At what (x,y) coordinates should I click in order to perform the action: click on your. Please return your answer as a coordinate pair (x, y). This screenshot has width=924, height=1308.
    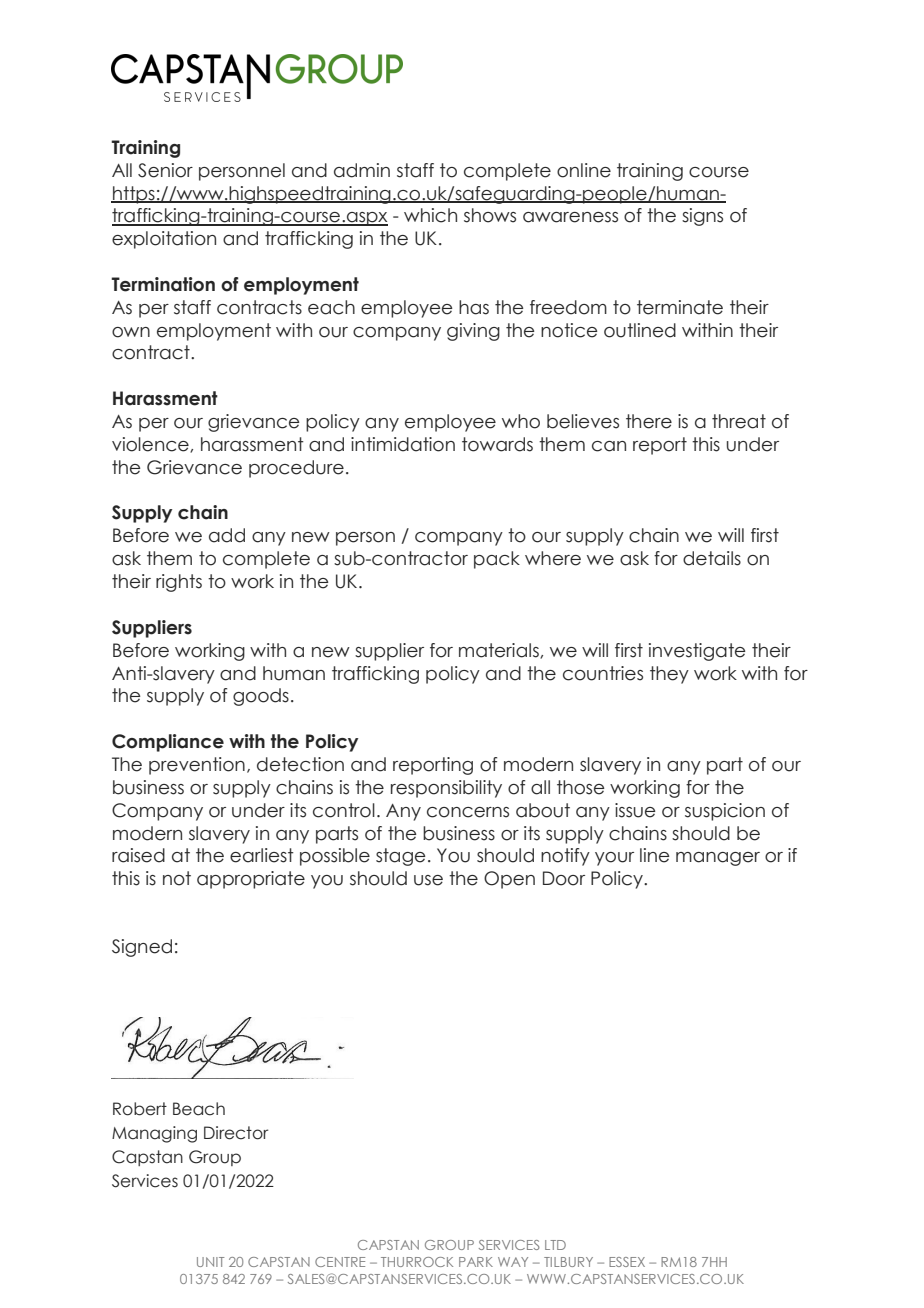
    Looking at the image, I should click on (614, 859).
